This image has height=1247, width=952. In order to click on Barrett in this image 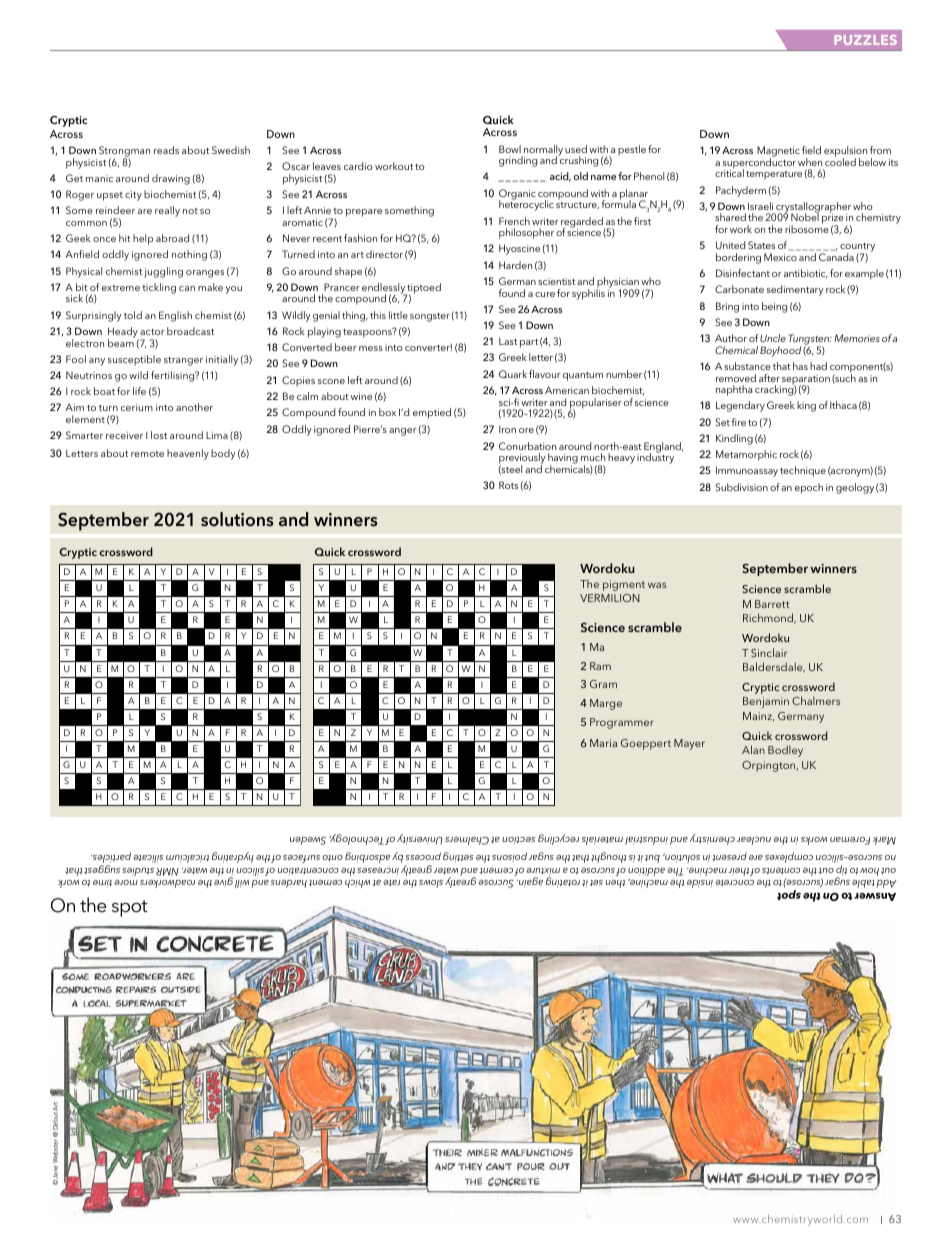, I will do `click(772, 604)`.
